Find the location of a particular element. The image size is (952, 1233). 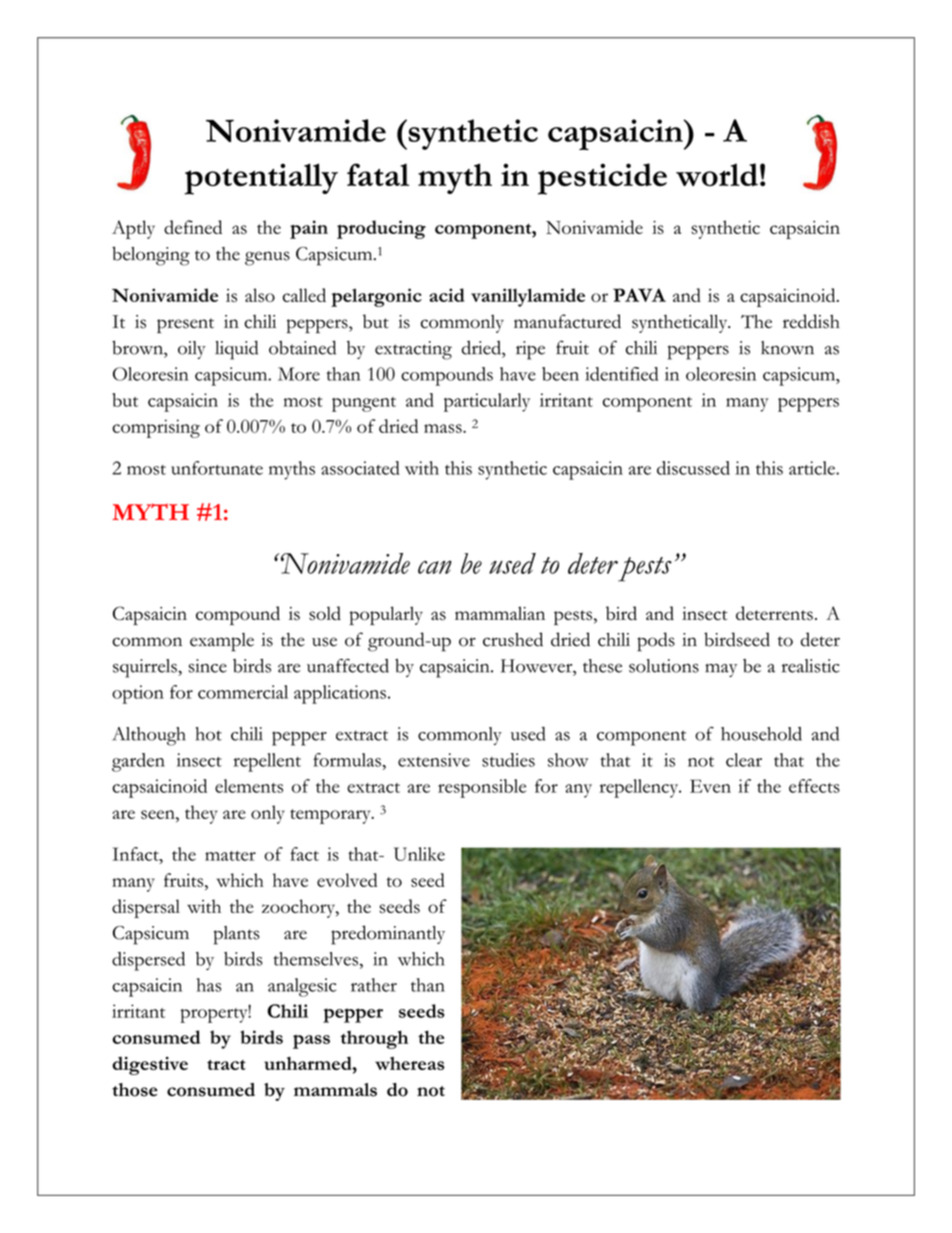

producing is located at coordinates (381, 229).
